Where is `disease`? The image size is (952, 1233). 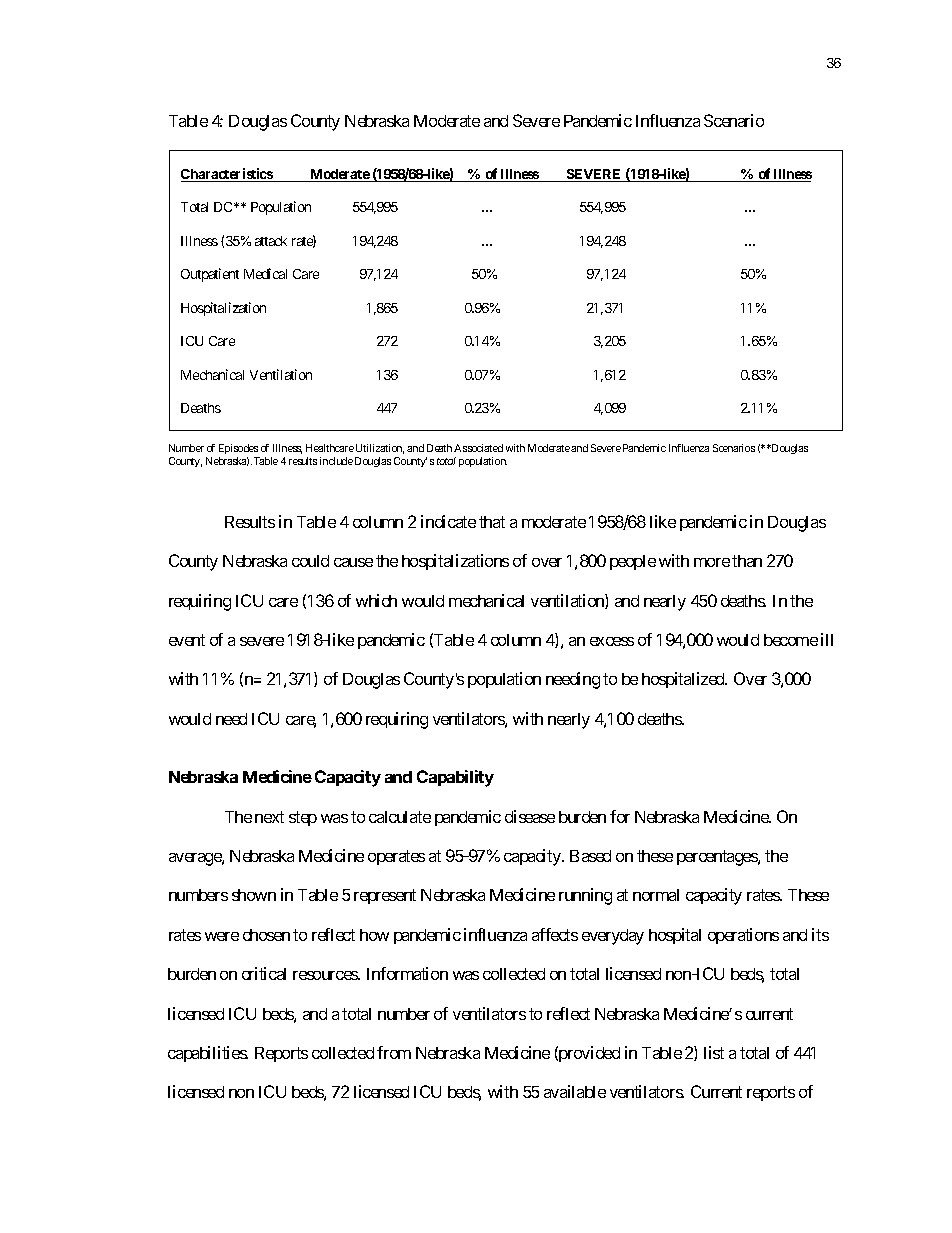 disease is located at coordinates (530, 816).
